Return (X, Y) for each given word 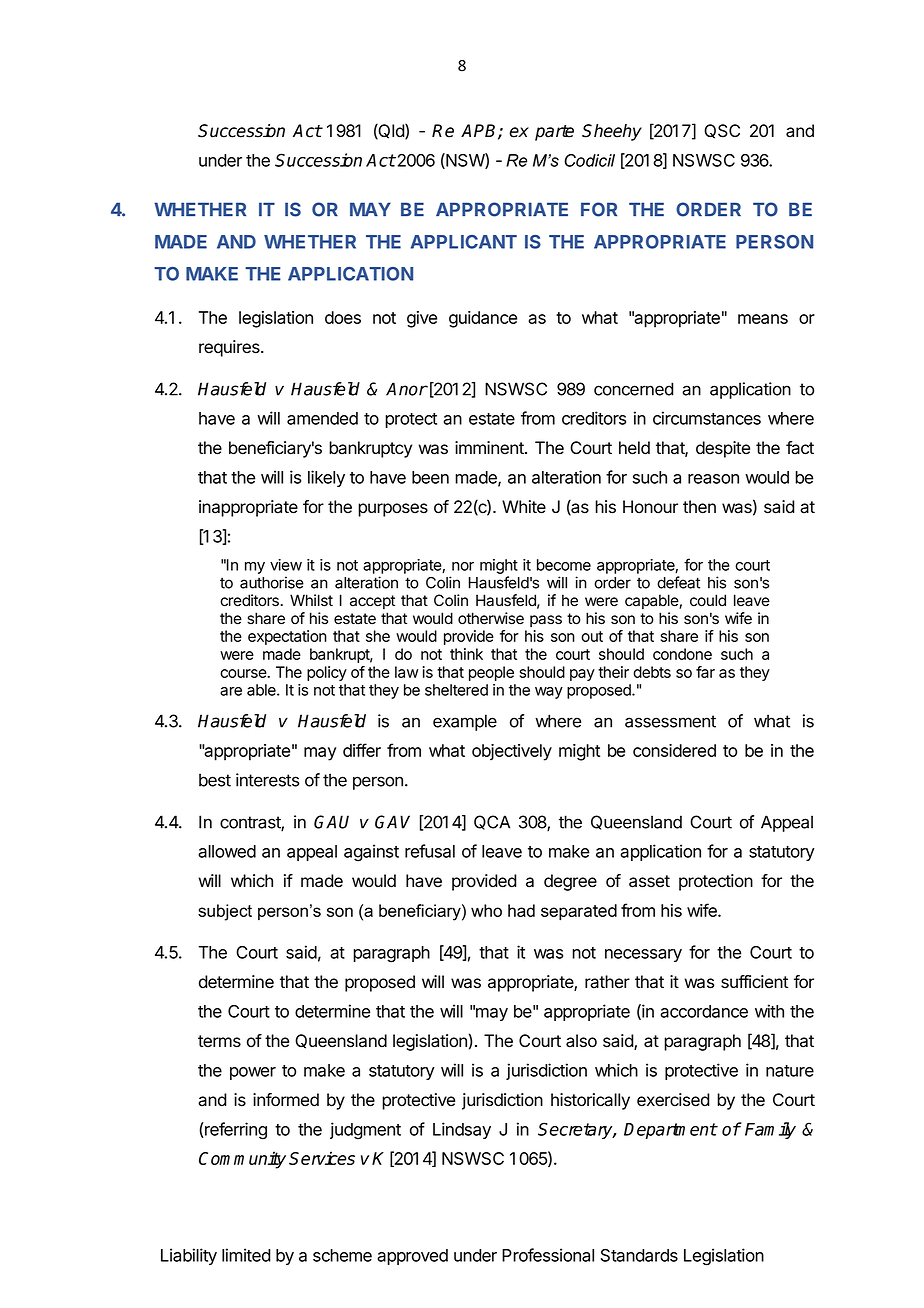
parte (554, 133)
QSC (722, 131)
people (491, 673)
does (343, 317)
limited (246, 1255)
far (705, 672)
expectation (287, 637)
